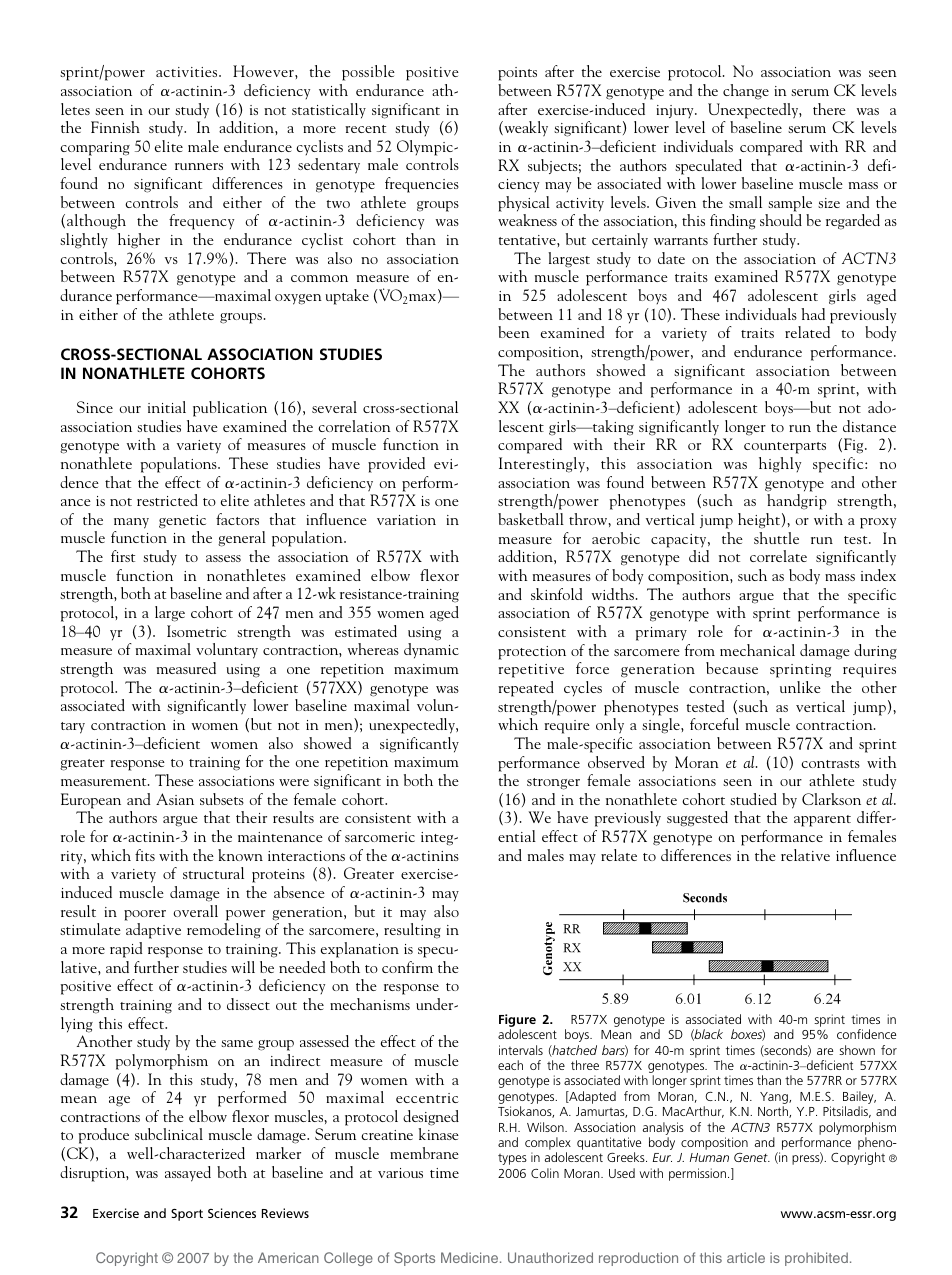 This screenshot has height=1275, width=952. I want to click on restricted, so click(167, 500).
